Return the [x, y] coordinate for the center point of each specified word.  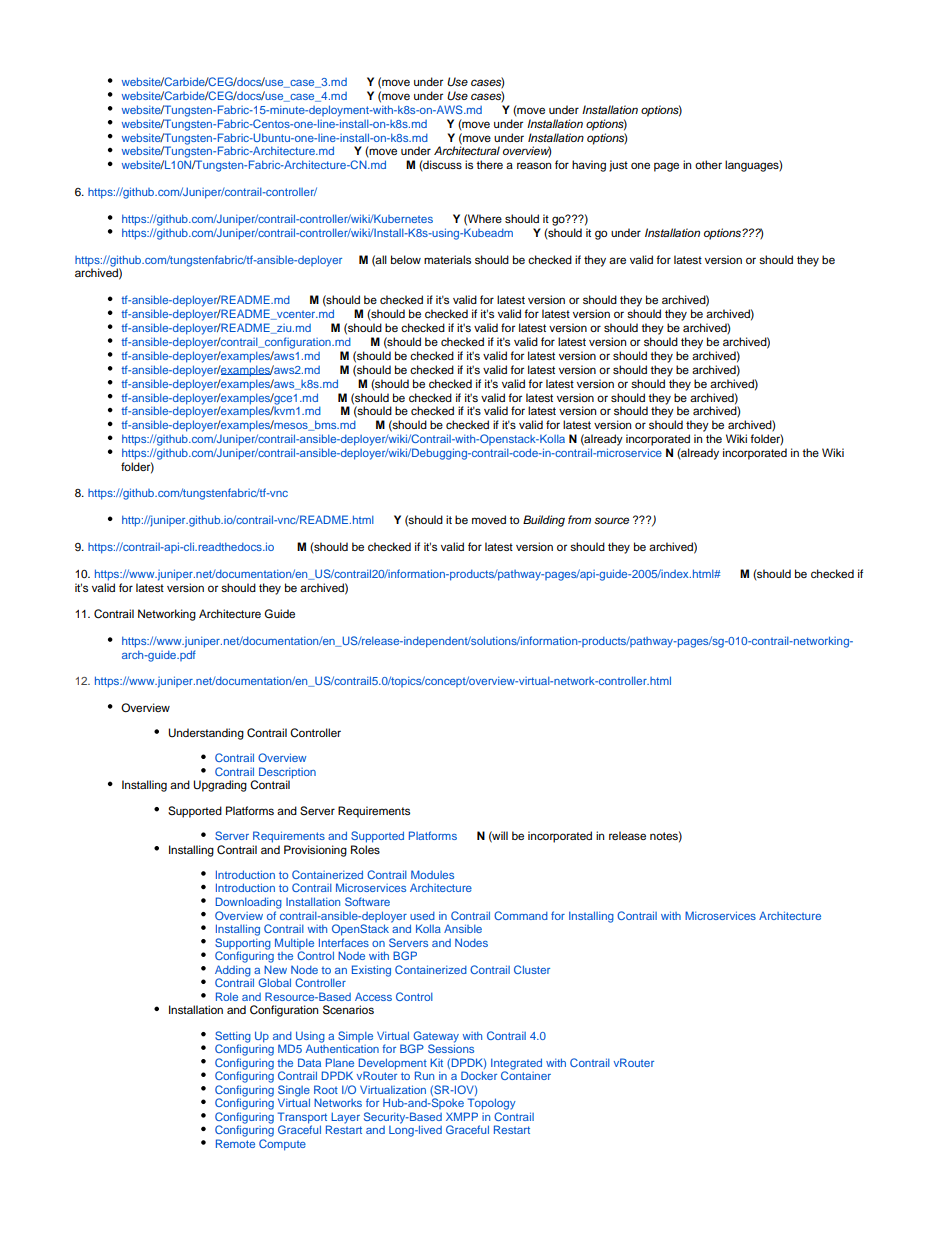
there [489, 164]
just [618, 166]
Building [544, 521]
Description [287, 774]
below [406, 259]
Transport [304, 1119]
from [579, 519]
